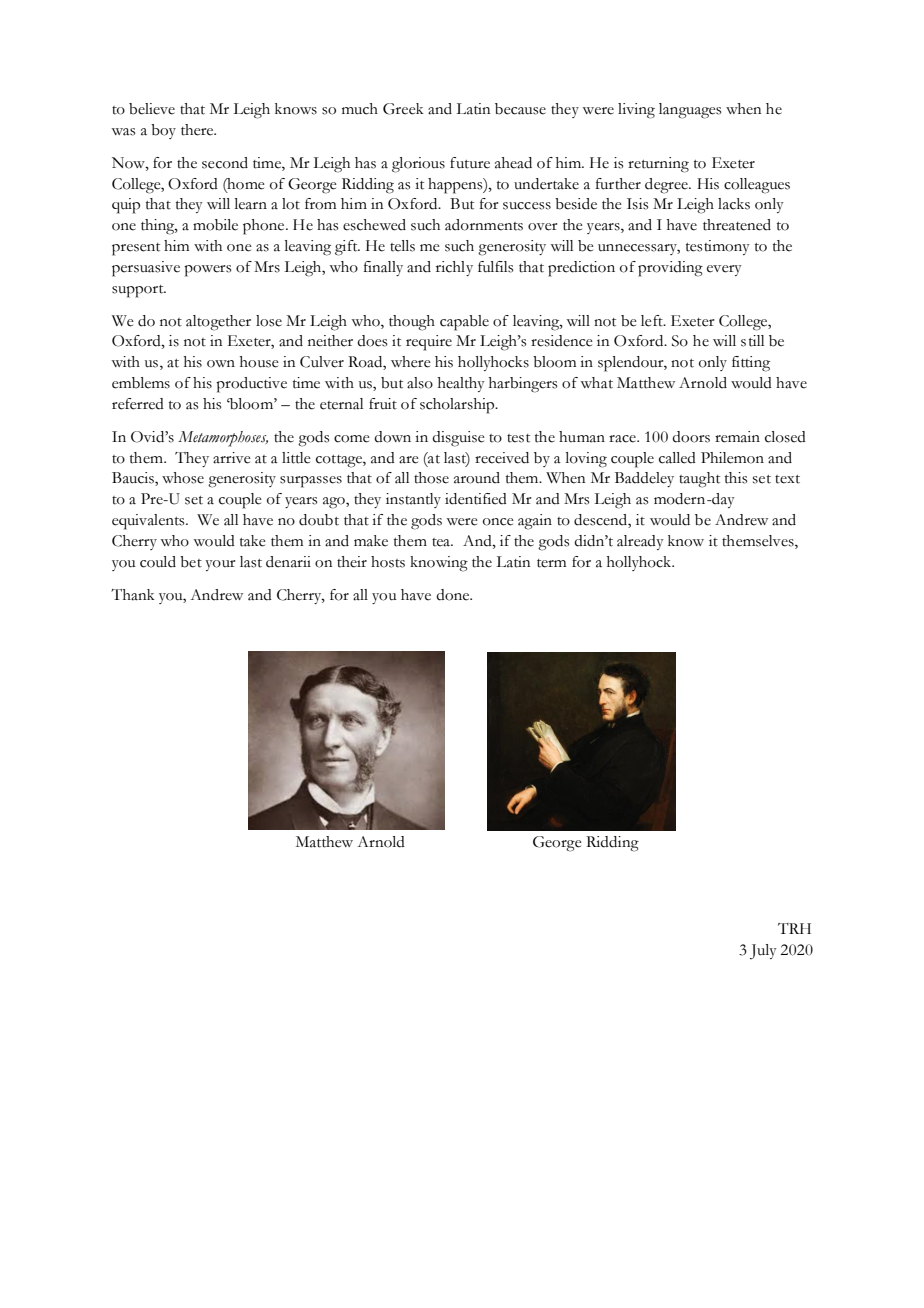 The height and width of the page is (1308, 924). What do you see at coordinates (191, 562) in the page?
I see `bet` at bounding box center [191, 562].
